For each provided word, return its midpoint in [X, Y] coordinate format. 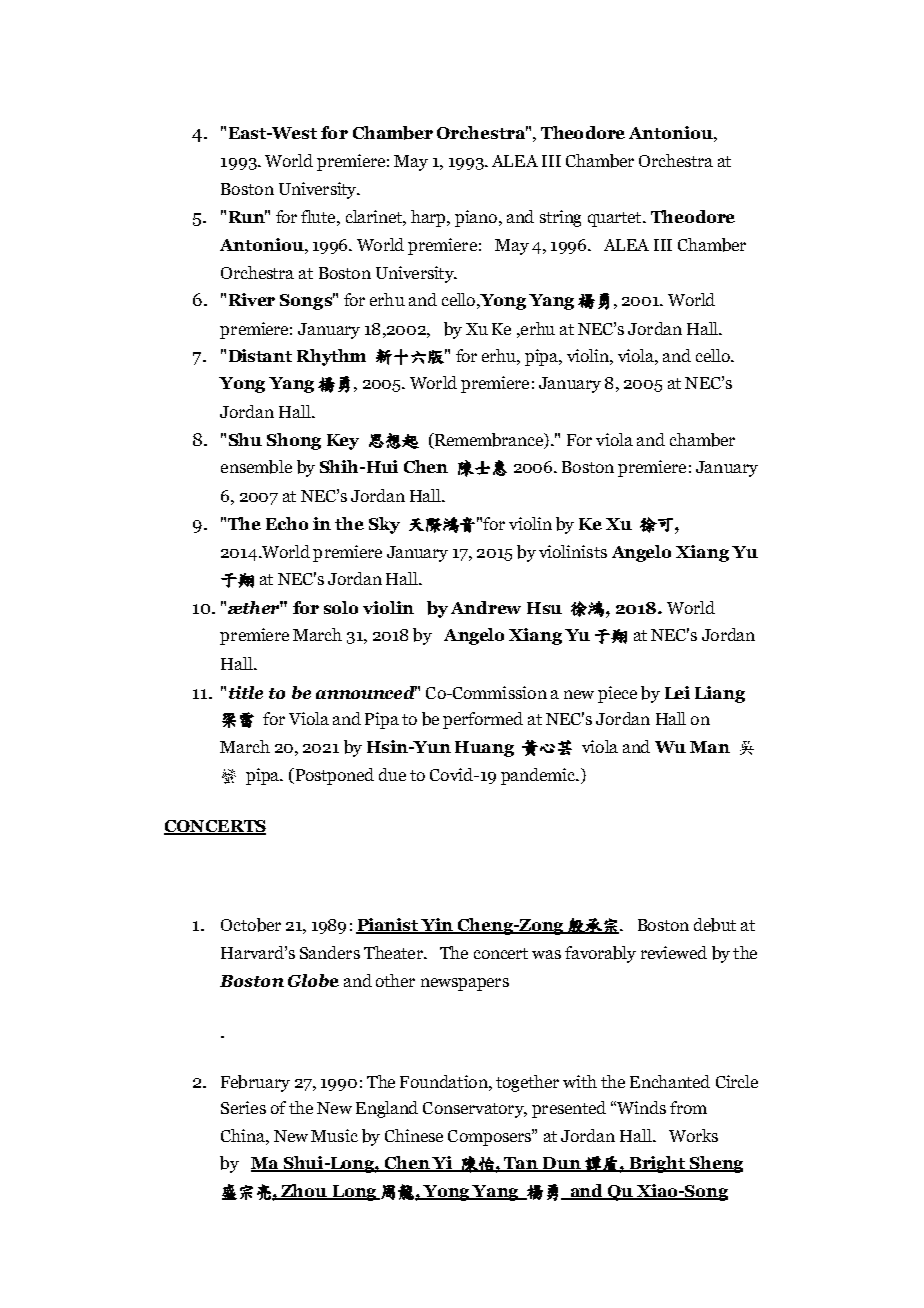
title [246, 692]
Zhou [305, 1192]
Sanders [330, 952]
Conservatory [474, 1110]
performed [483, 720]
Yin [438, 925]
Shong [294, 441]
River [252, 299]
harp [429, 218]
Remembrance [489, 441]
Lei [677, 692]
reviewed [674, 952]
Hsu [544, 608]
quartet [616, 219]
